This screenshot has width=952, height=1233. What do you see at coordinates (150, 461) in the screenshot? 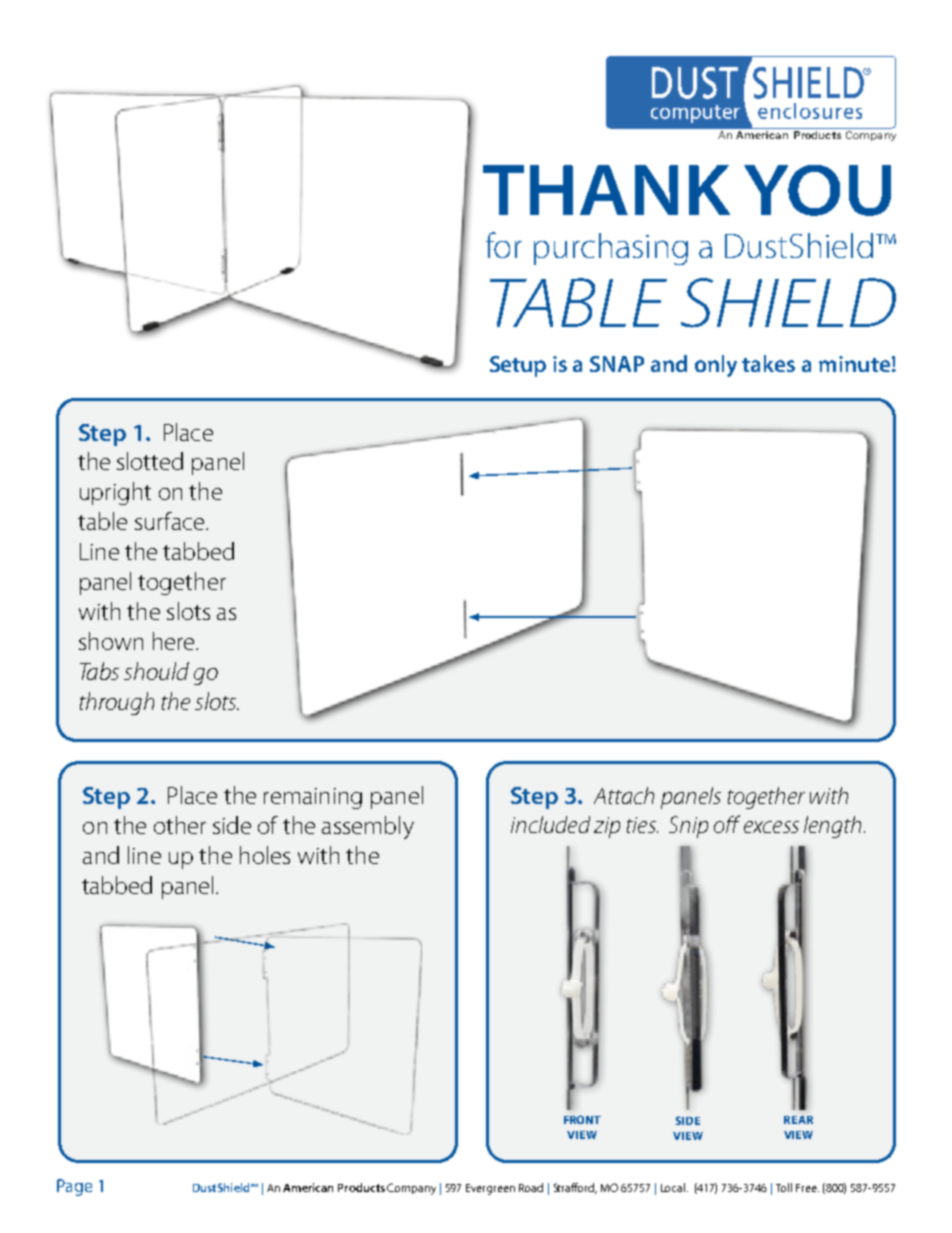
I see `slotted` at bounding box center [150, 461].
